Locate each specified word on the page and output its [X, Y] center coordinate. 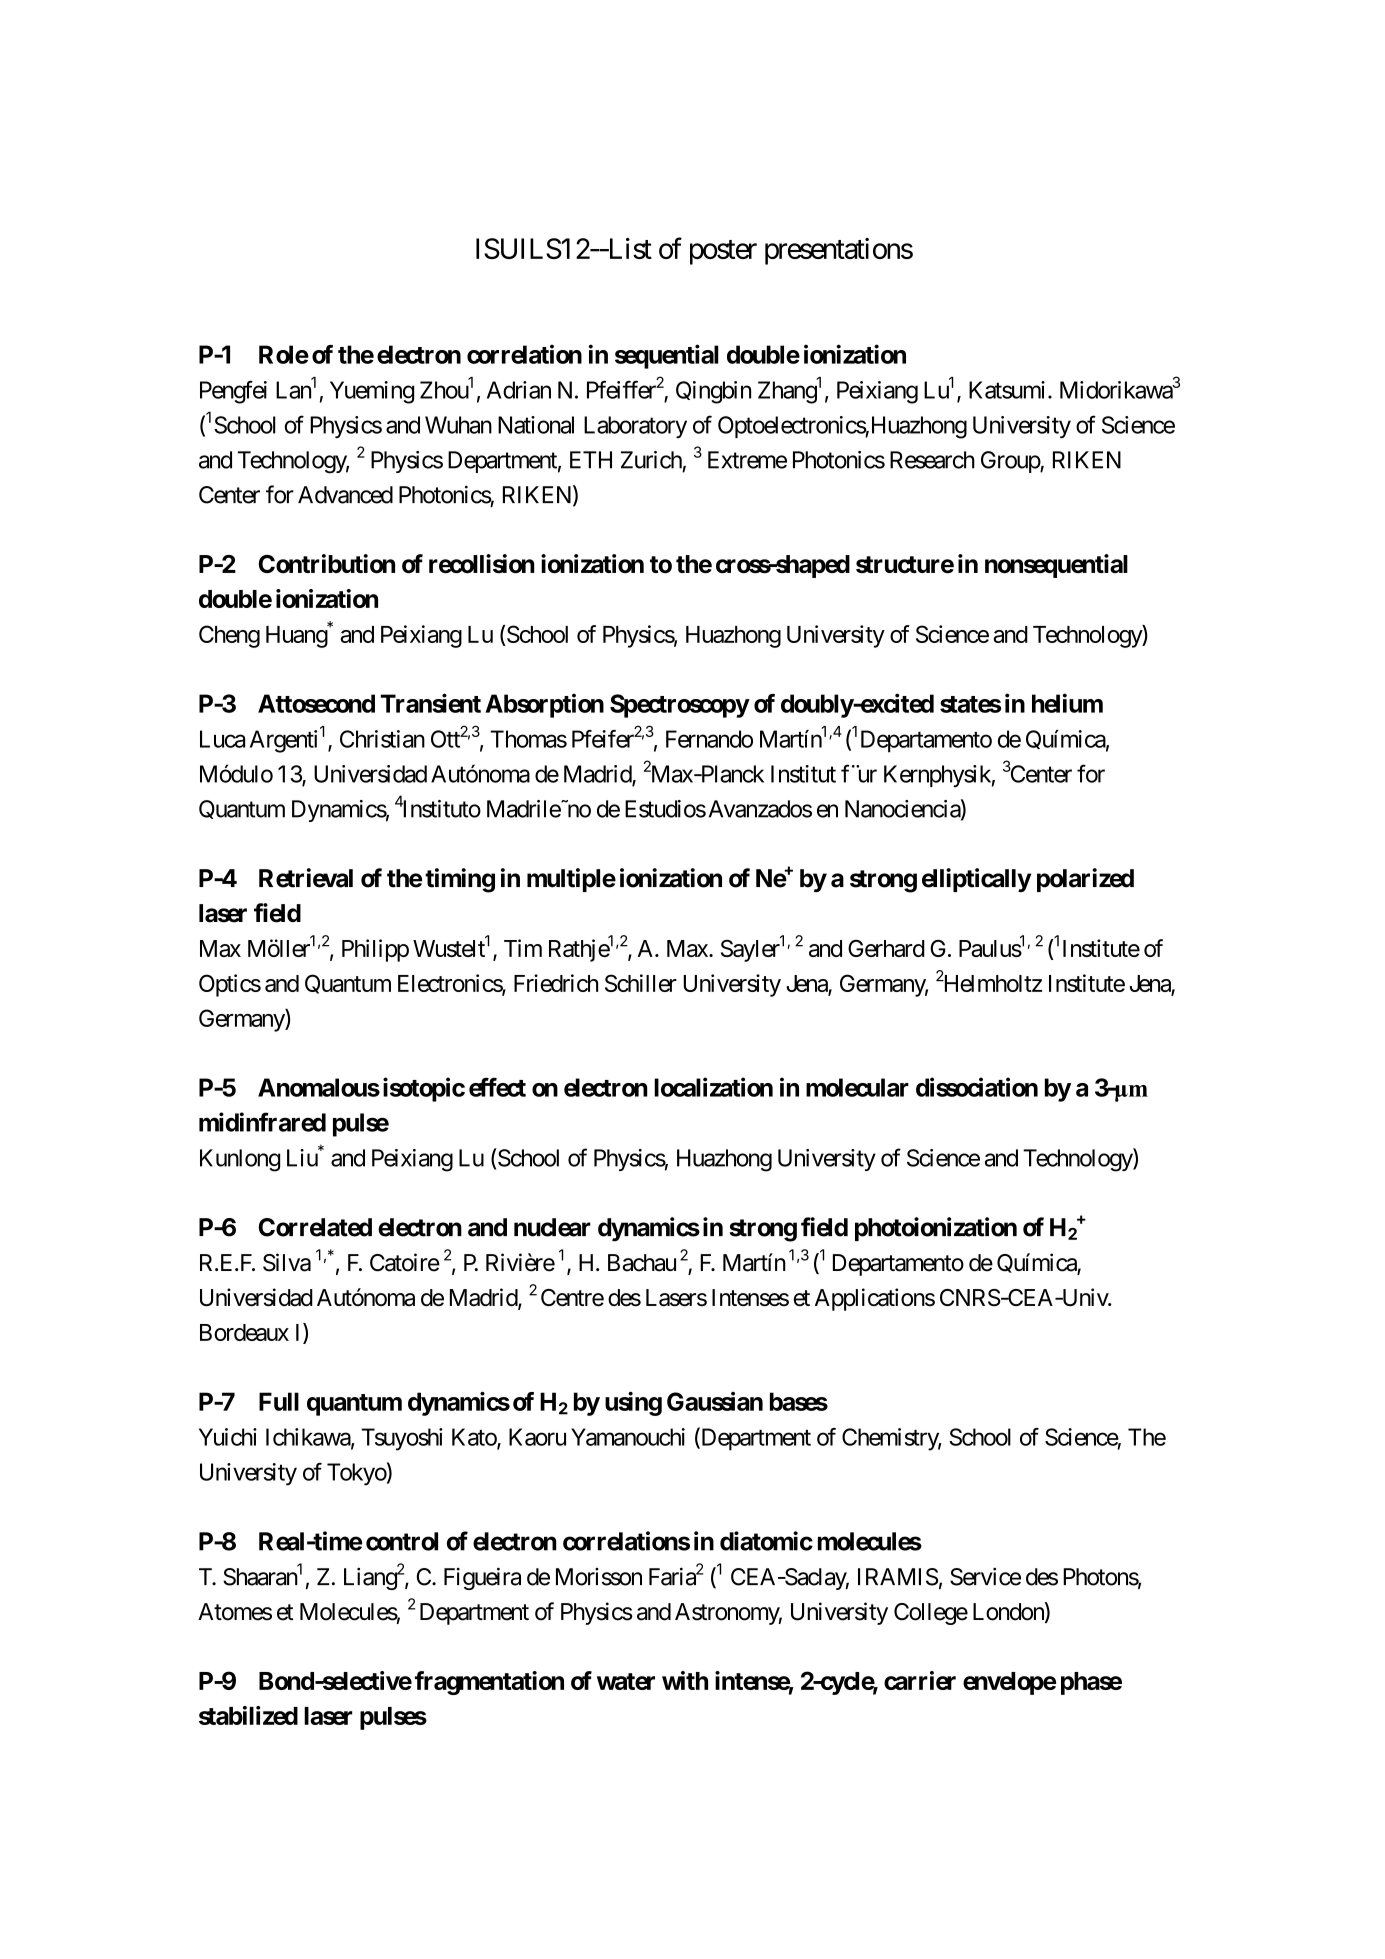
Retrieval [306, 878]
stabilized [248, 1715]
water [626, 1681]
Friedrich [556, 983]
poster [723, 252]
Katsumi [1009, 390]
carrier [920, 1680]
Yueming [372, 392]
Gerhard [886, 948]
